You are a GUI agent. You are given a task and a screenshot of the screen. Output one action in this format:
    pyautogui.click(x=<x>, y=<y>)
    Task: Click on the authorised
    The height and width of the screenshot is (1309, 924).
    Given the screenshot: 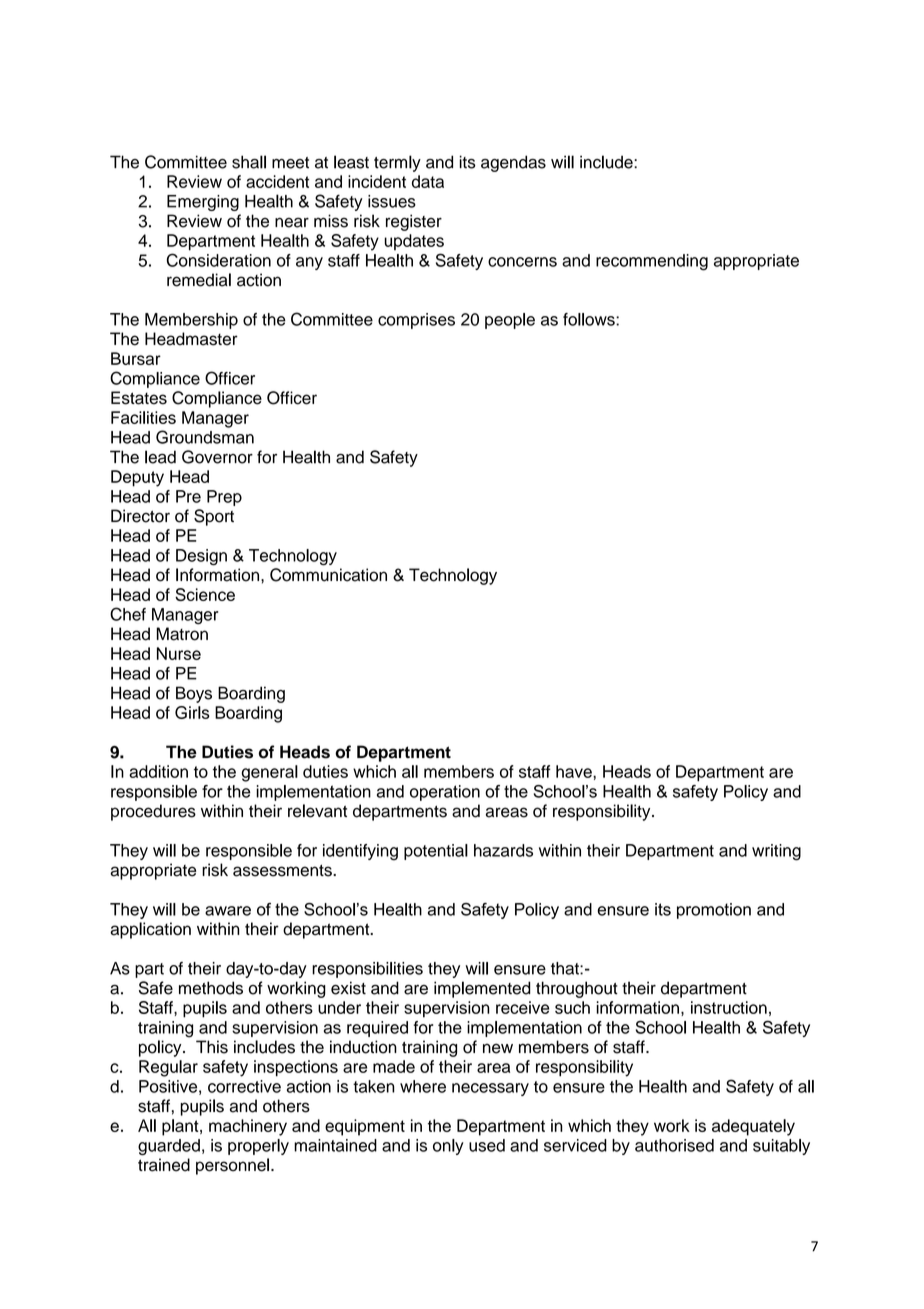 What is the action you would take?
    pyautogui.click(x=674, y=1145)
